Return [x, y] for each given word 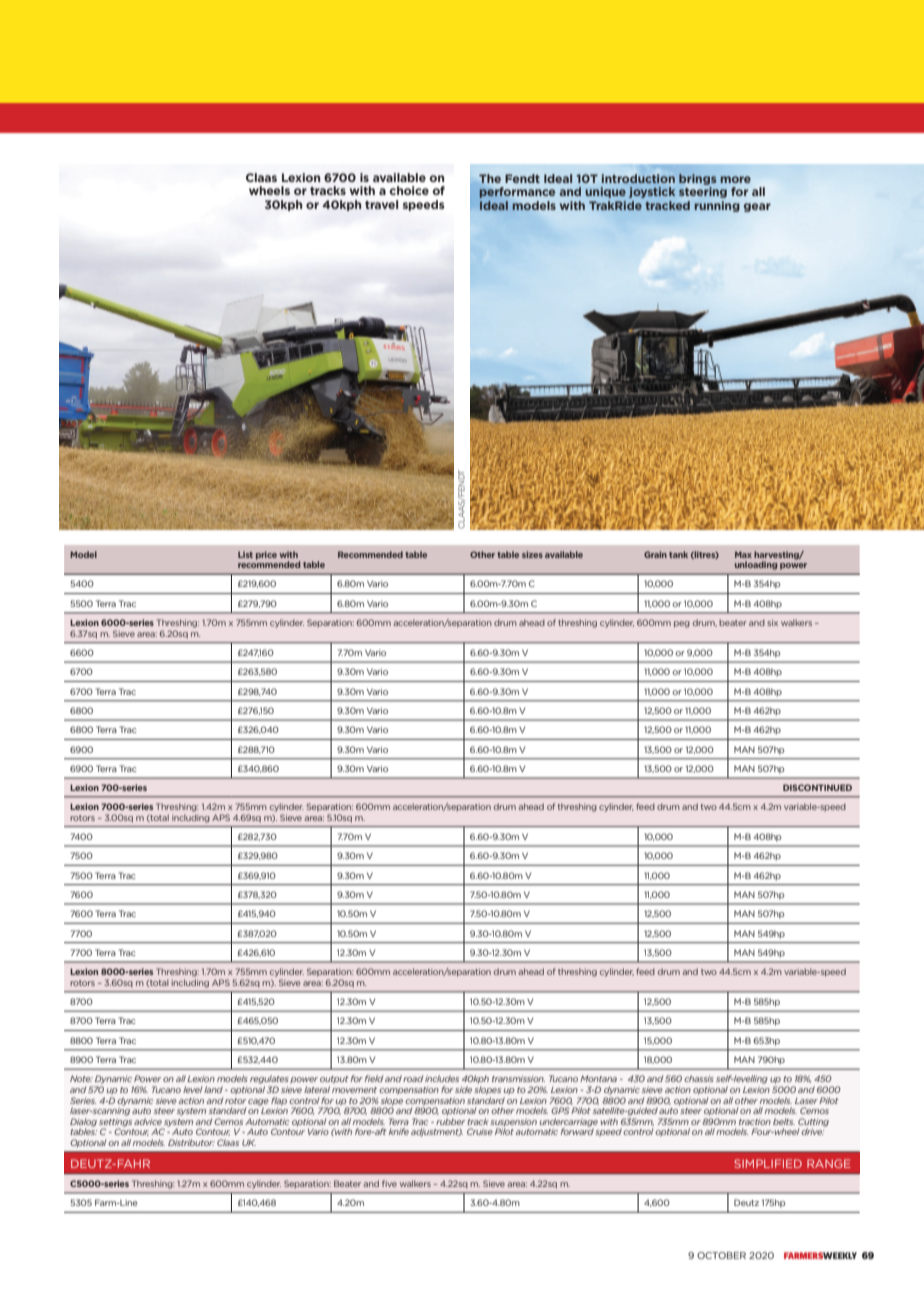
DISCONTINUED [817, 787]
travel [381, 204]
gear [757, 207]
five [389, 1183]
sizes [532, 554]
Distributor [191, 1142]
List [245, 554]
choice [409, 190]
